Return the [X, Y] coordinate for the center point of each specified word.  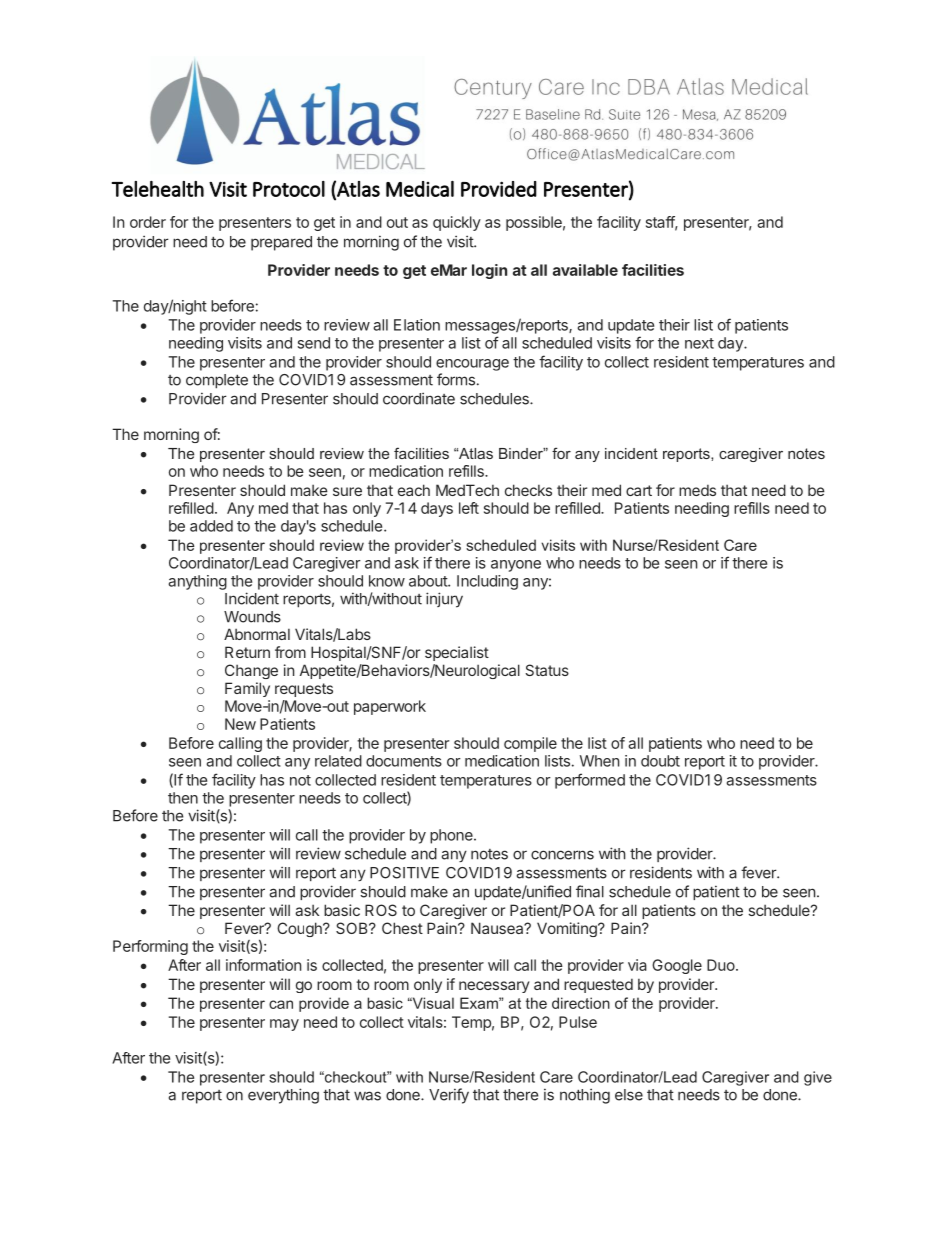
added [211, 526]
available [585, 270]
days [437, 509]
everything [283, 1096]
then [183, 798]
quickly [457, 223]
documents [404, 761]
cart [639, 490]
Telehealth [158, 189]
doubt [660, 761]
